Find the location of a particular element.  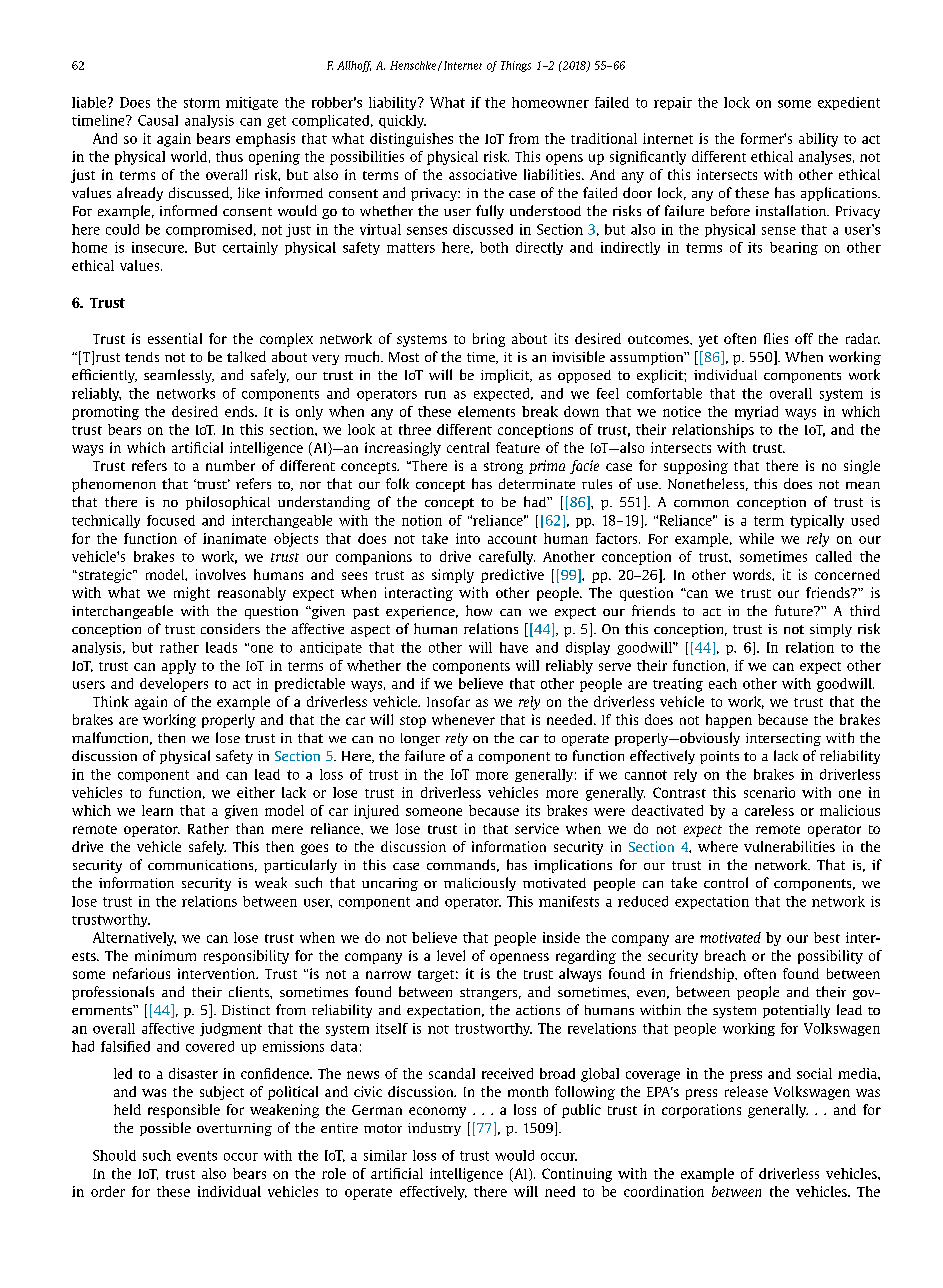

industry is located at coordinates (434, 1129).
